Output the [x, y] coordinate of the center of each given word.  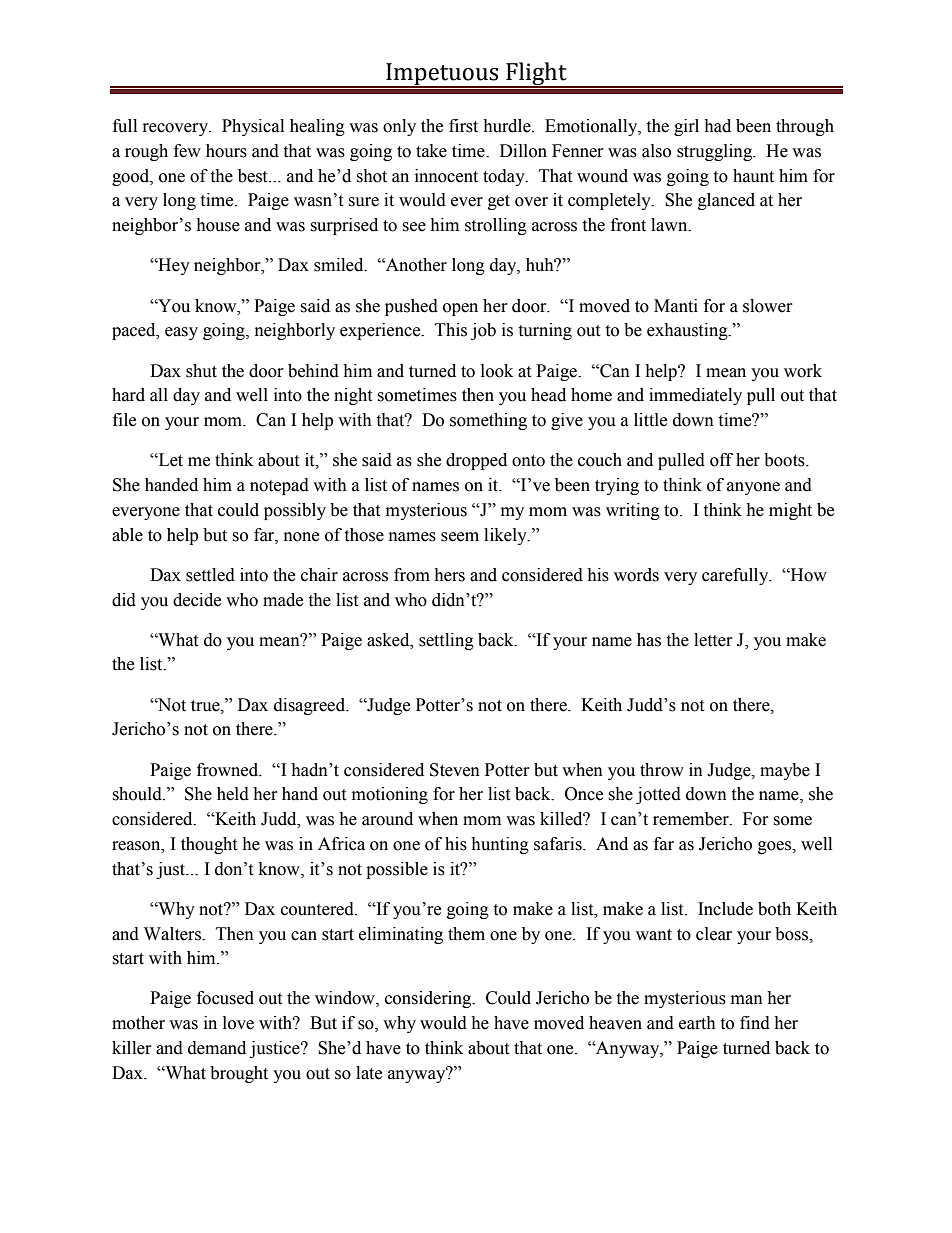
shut [201, 371]
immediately [695, 396]
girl [686, 127]
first [463, 126]
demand [217, 1048]
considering [429, 999]
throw [662, 770]
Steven [455, 770]
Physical [253, 127]
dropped [476, 461]
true [206, 706]
